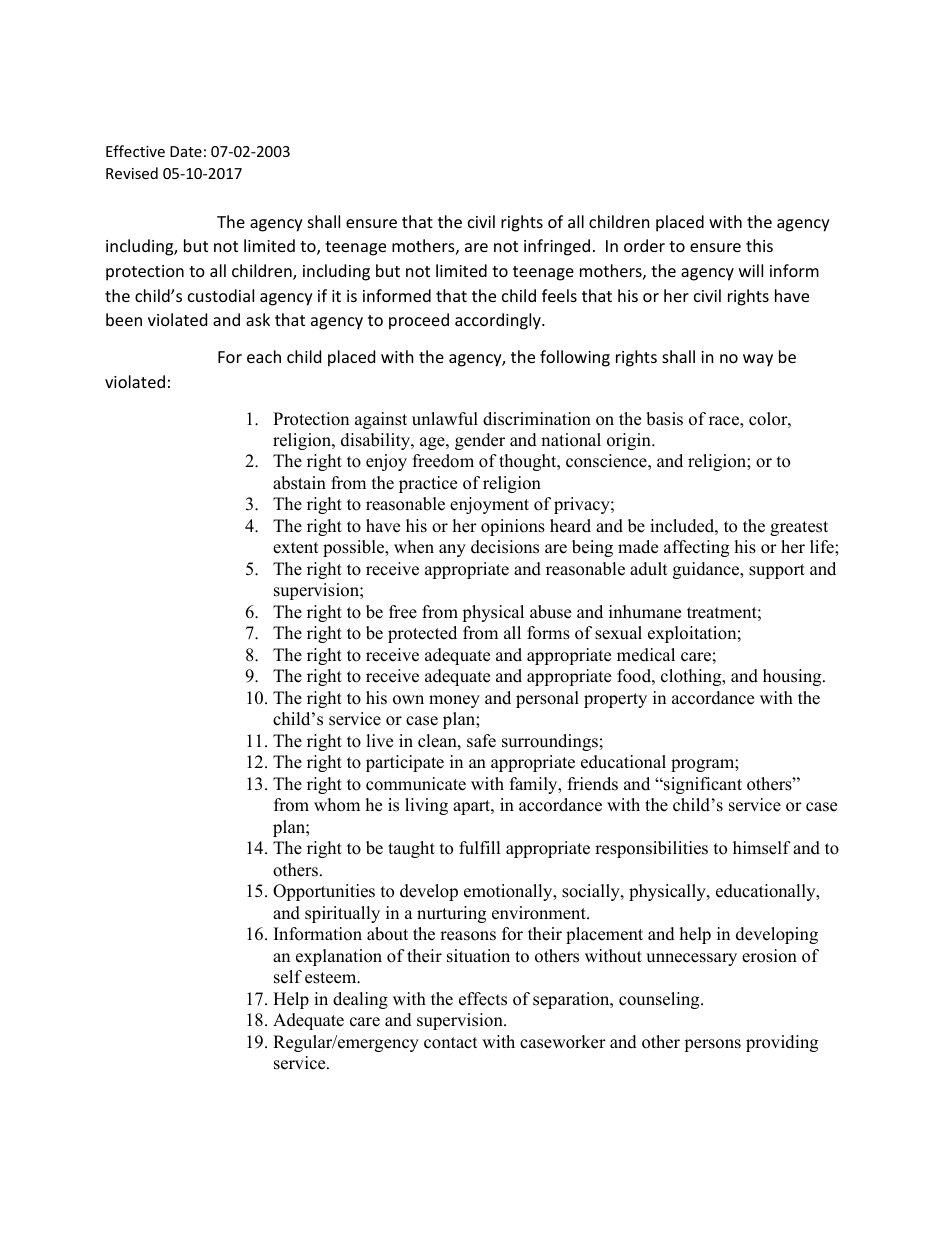 The image size is (952, 1233). What do you see at coordinates (299, 483) in the image?
I see `abstain` at bounding box center [299, 483].
